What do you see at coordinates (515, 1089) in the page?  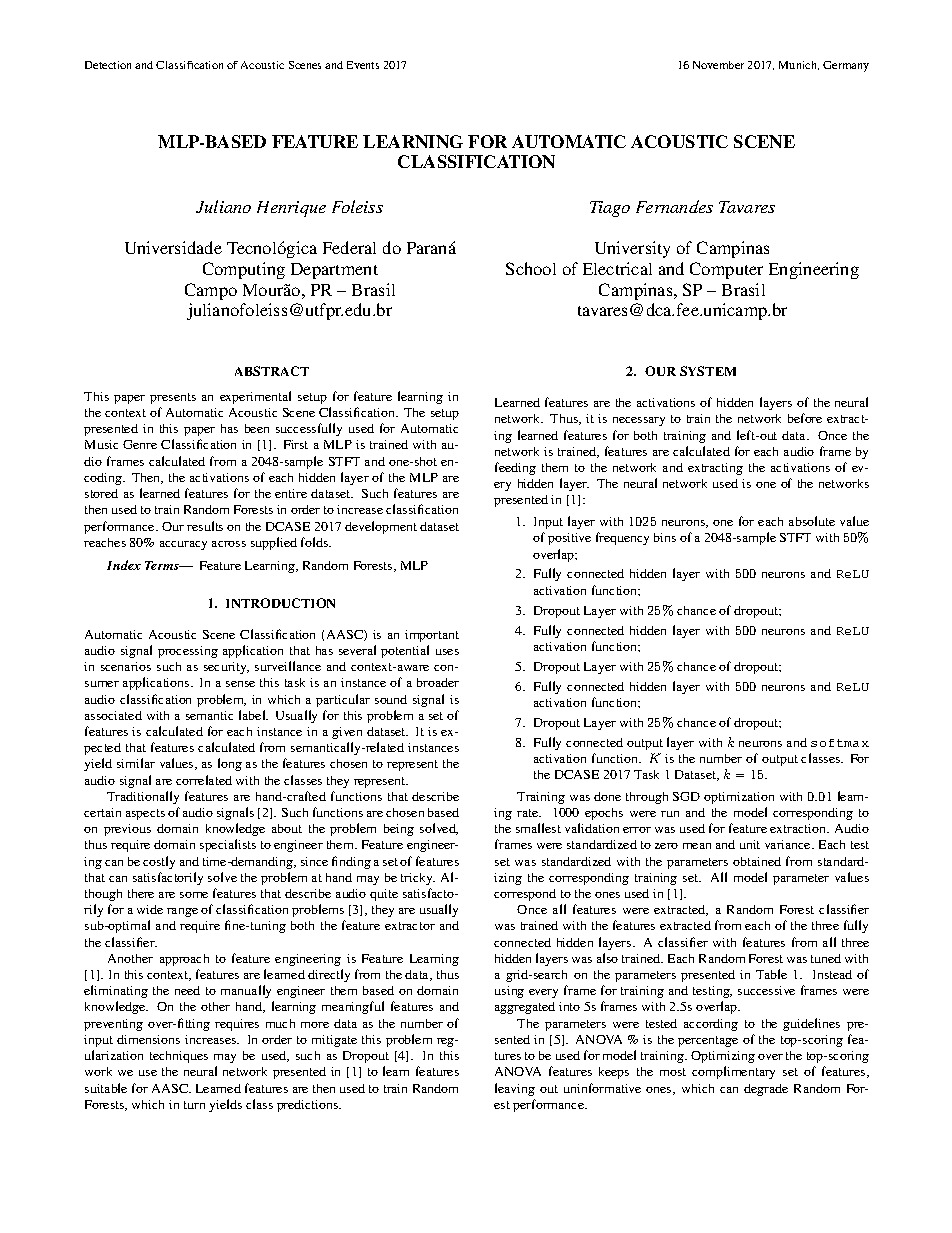 I see `leaving` at bounding box center [515, 1089].
